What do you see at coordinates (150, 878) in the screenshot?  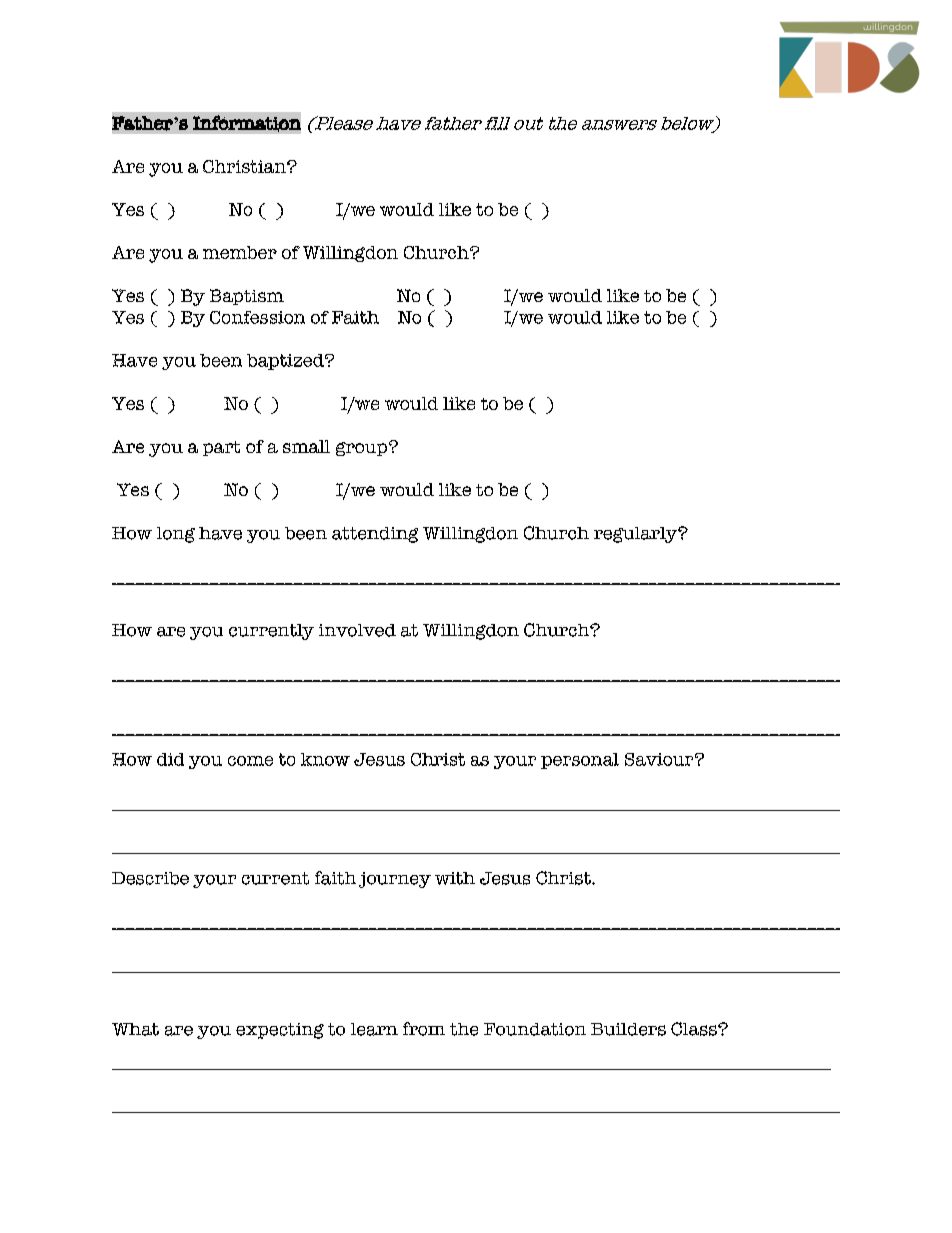 I see `Describe` at bounding box center [150, 878].
